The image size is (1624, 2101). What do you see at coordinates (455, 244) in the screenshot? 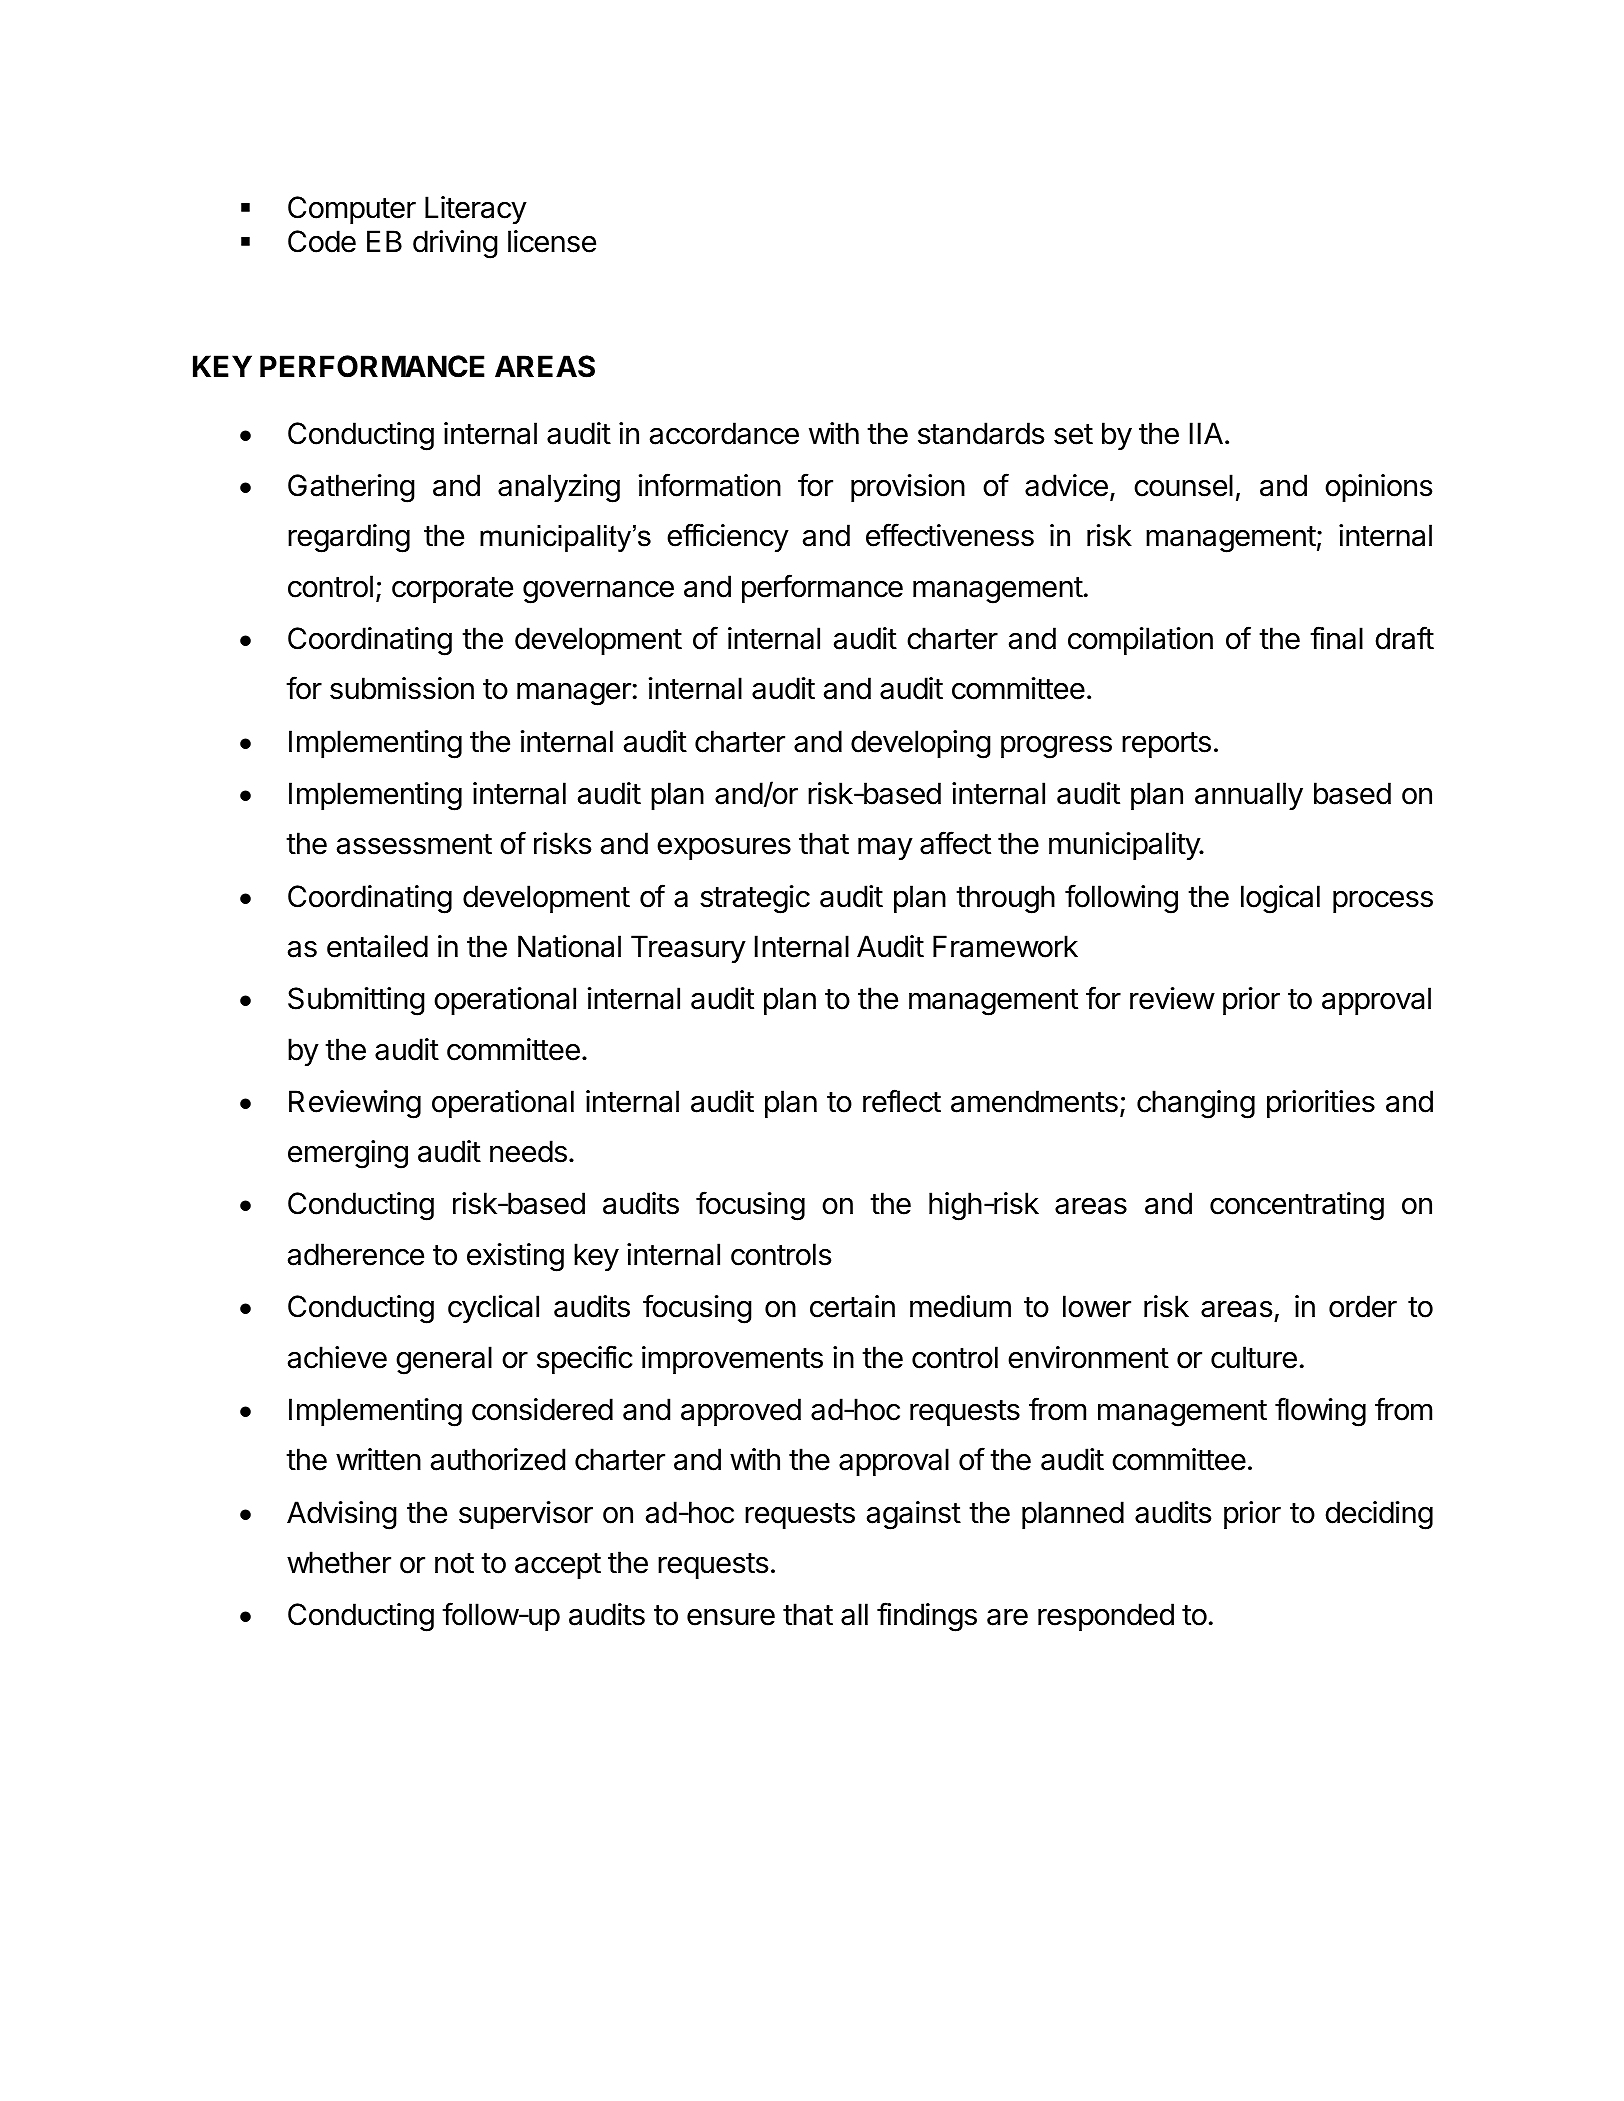
I see `driving` at bounding box center [455, 244].
